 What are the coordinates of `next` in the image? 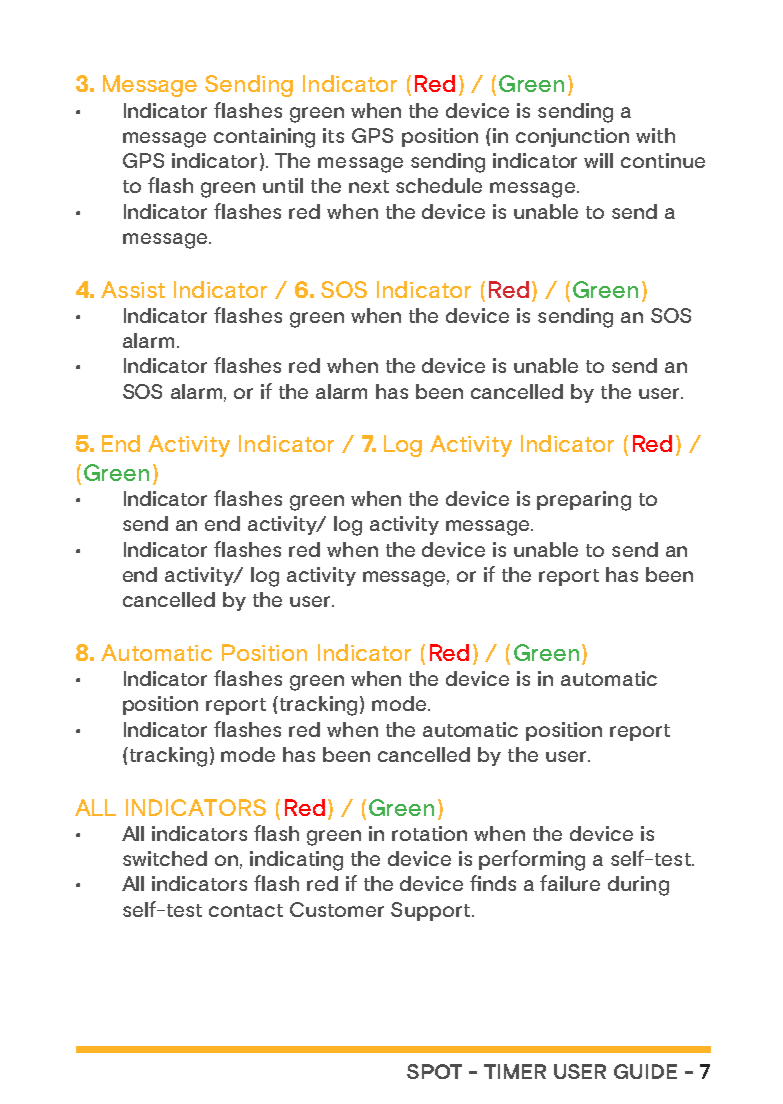 It's located at (369, 186).
